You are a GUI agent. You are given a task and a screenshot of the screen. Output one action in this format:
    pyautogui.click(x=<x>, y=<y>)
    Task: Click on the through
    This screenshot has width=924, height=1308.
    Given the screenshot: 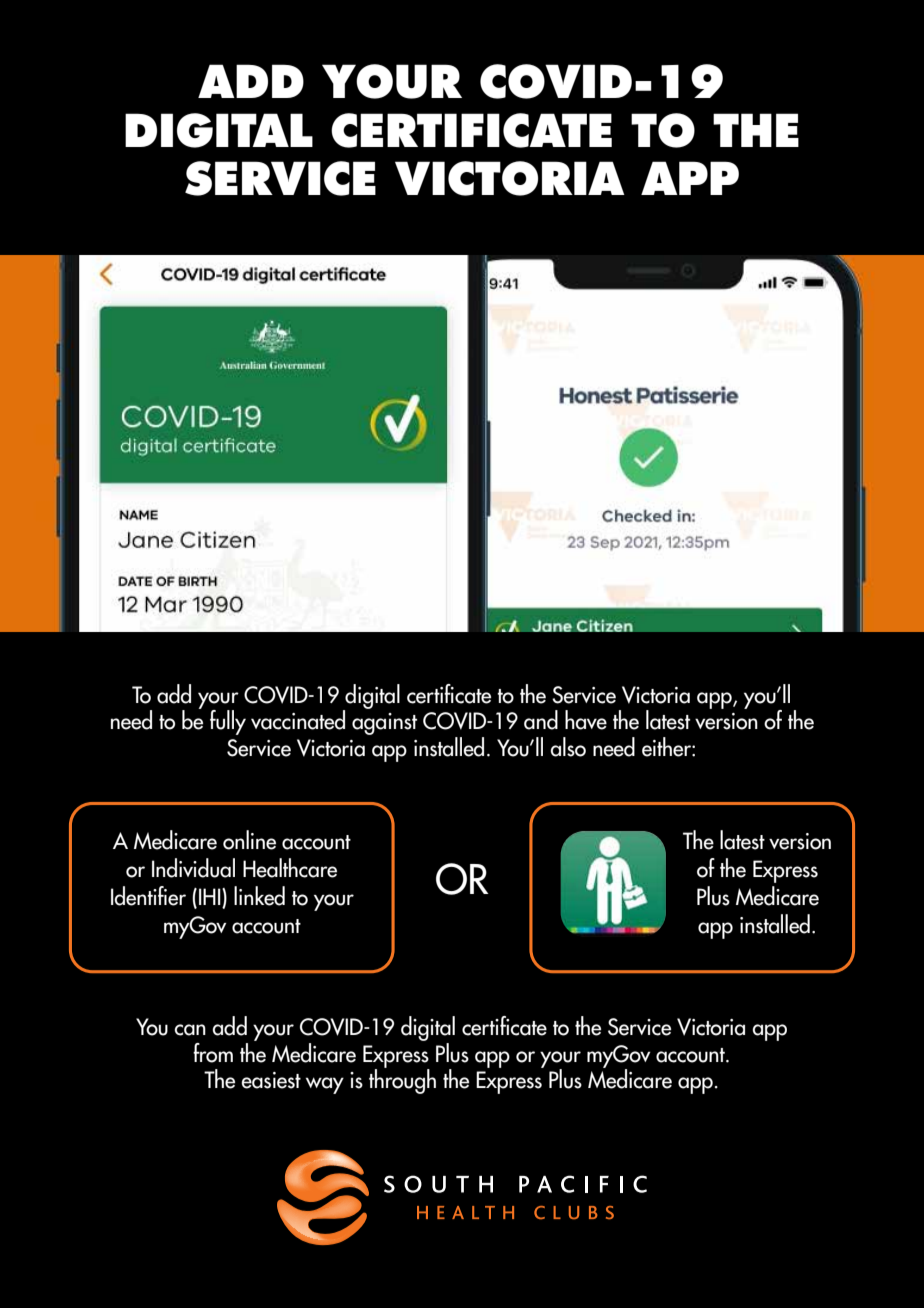 What is the action you would take?
    pyautogui.click(x=402, y=1080)
